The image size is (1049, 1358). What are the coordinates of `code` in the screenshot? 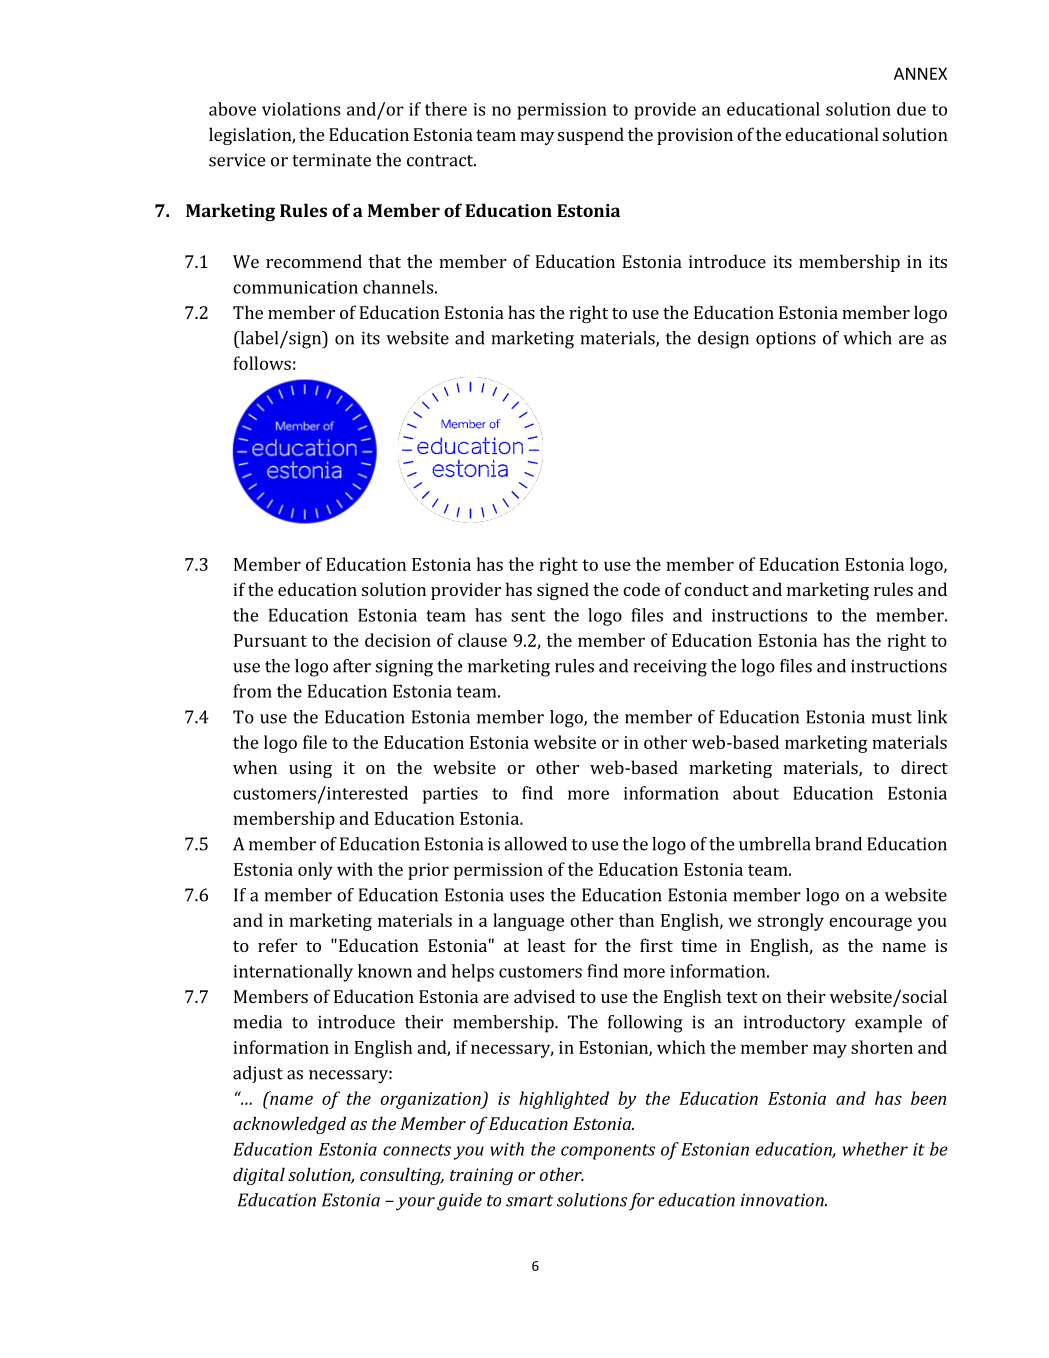 It's located at (641, 589).
